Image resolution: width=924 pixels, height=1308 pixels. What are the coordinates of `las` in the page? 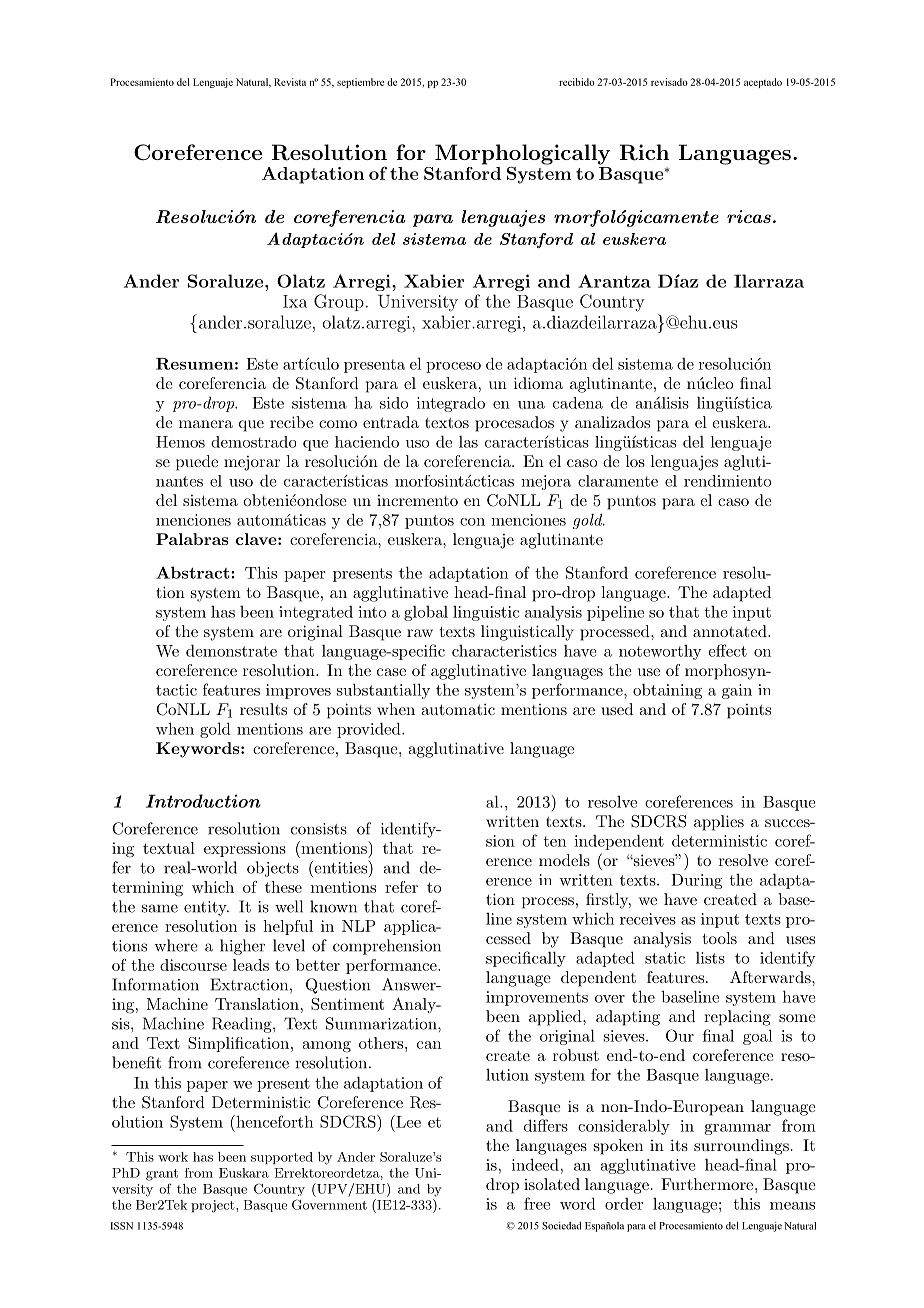 It's located at (468, 442).
